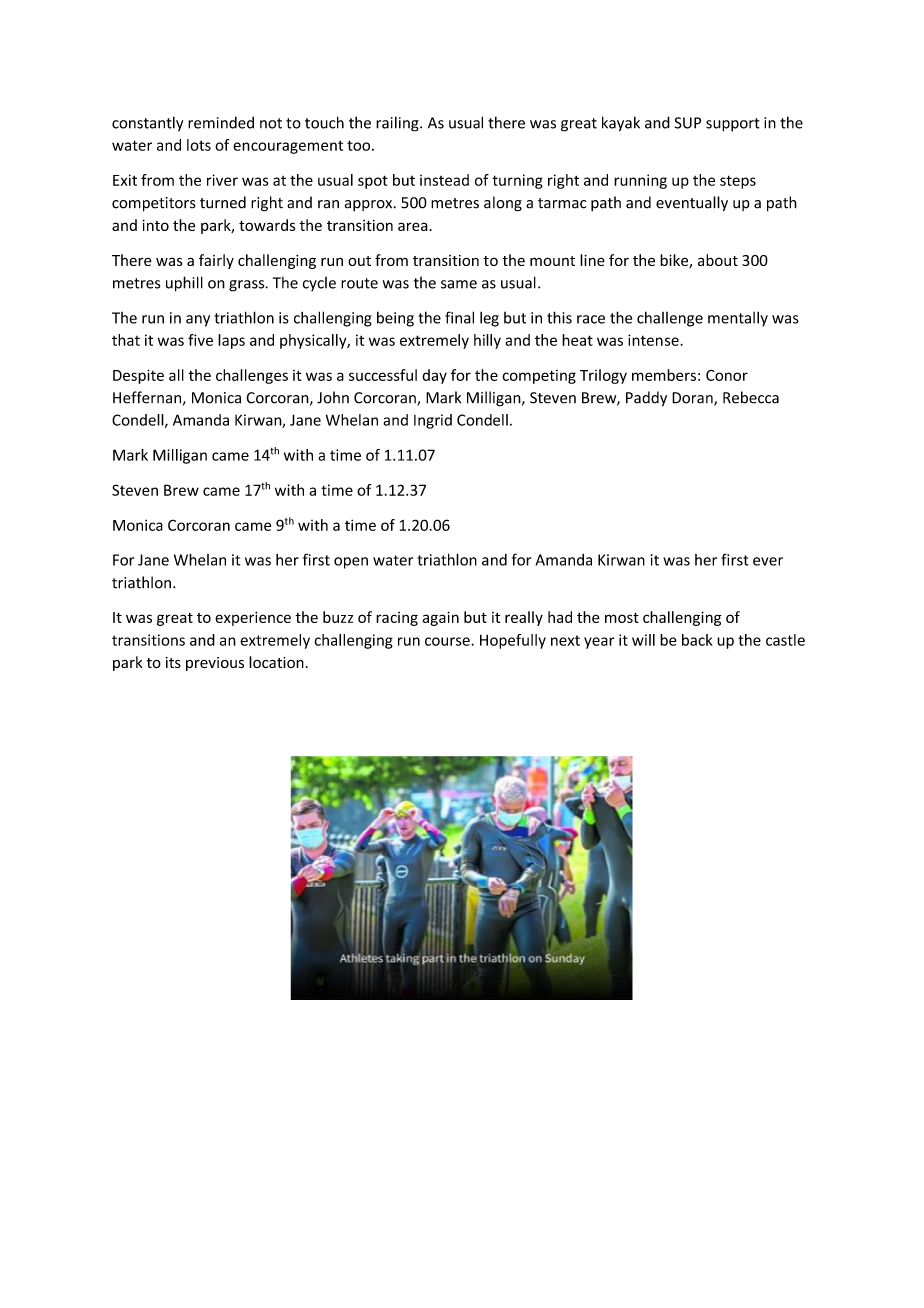 The height and width of the screenshot is (1308, 924). What do you see at coordinates (199, 145) in the screenshot?
I see `lots` at bounding box center [199, 145].
